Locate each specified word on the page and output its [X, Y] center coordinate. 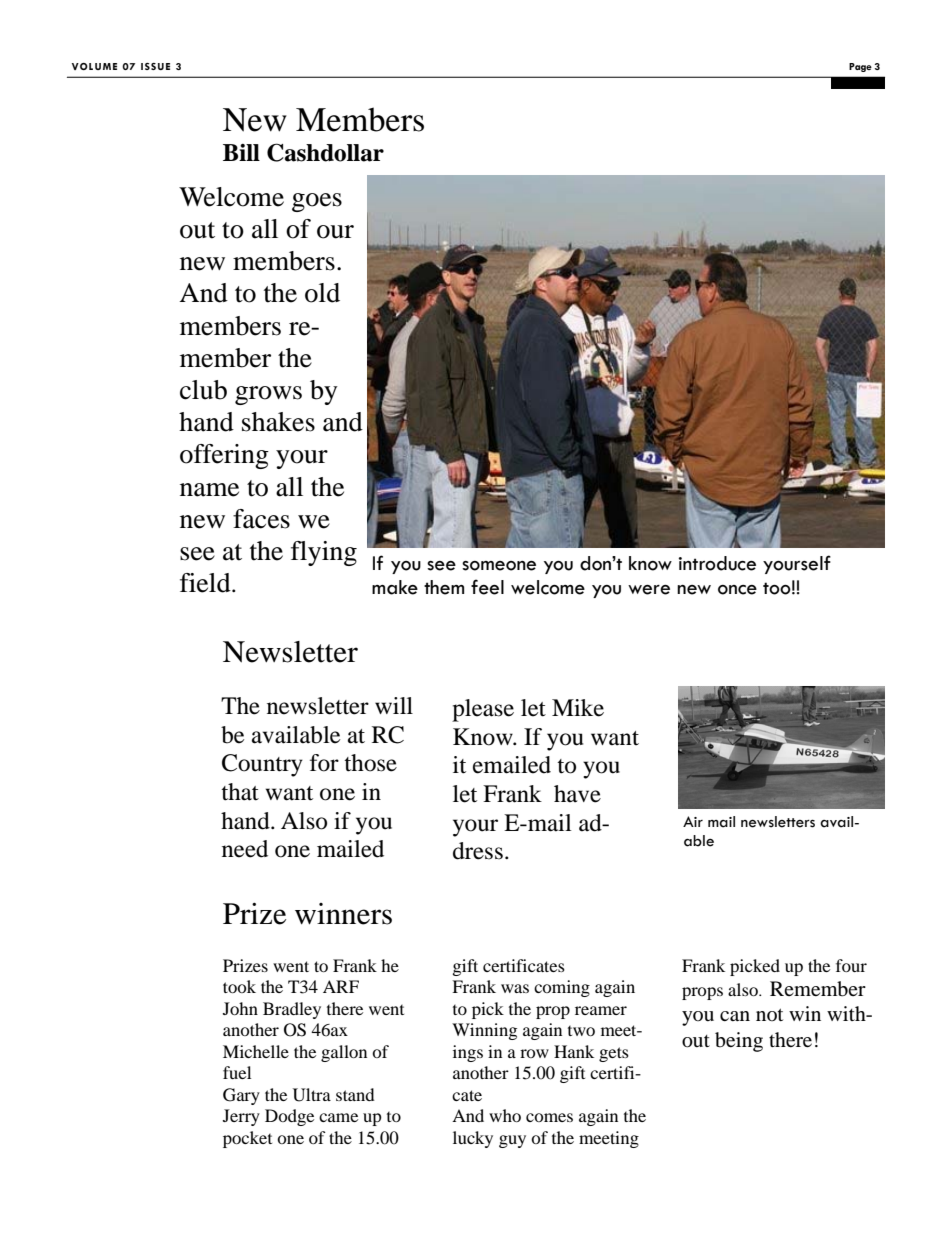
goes [317, 202]
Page [860, 67]
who [505, 1115]
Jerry [241, 1117]
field [206, 583]
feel [487, 587]
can [735, 1016]
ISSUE [155, 66]
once [737, 590]
